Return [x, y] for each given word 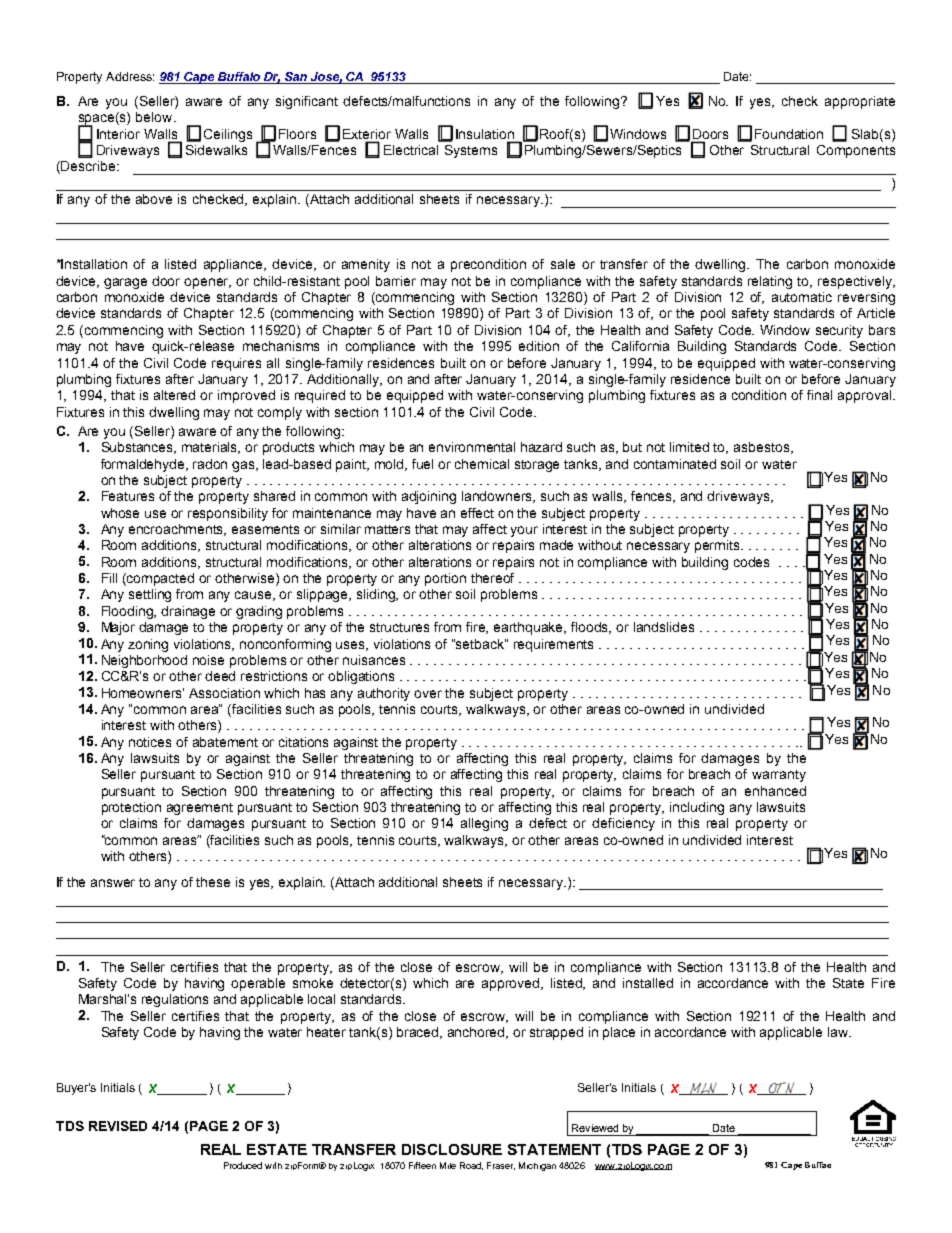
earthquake [530, 628]
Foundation [789, 134]
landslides [664, 627]
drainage [188, 612]
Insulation [485, 134]
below [155, 117]
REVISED [118, 1126]
